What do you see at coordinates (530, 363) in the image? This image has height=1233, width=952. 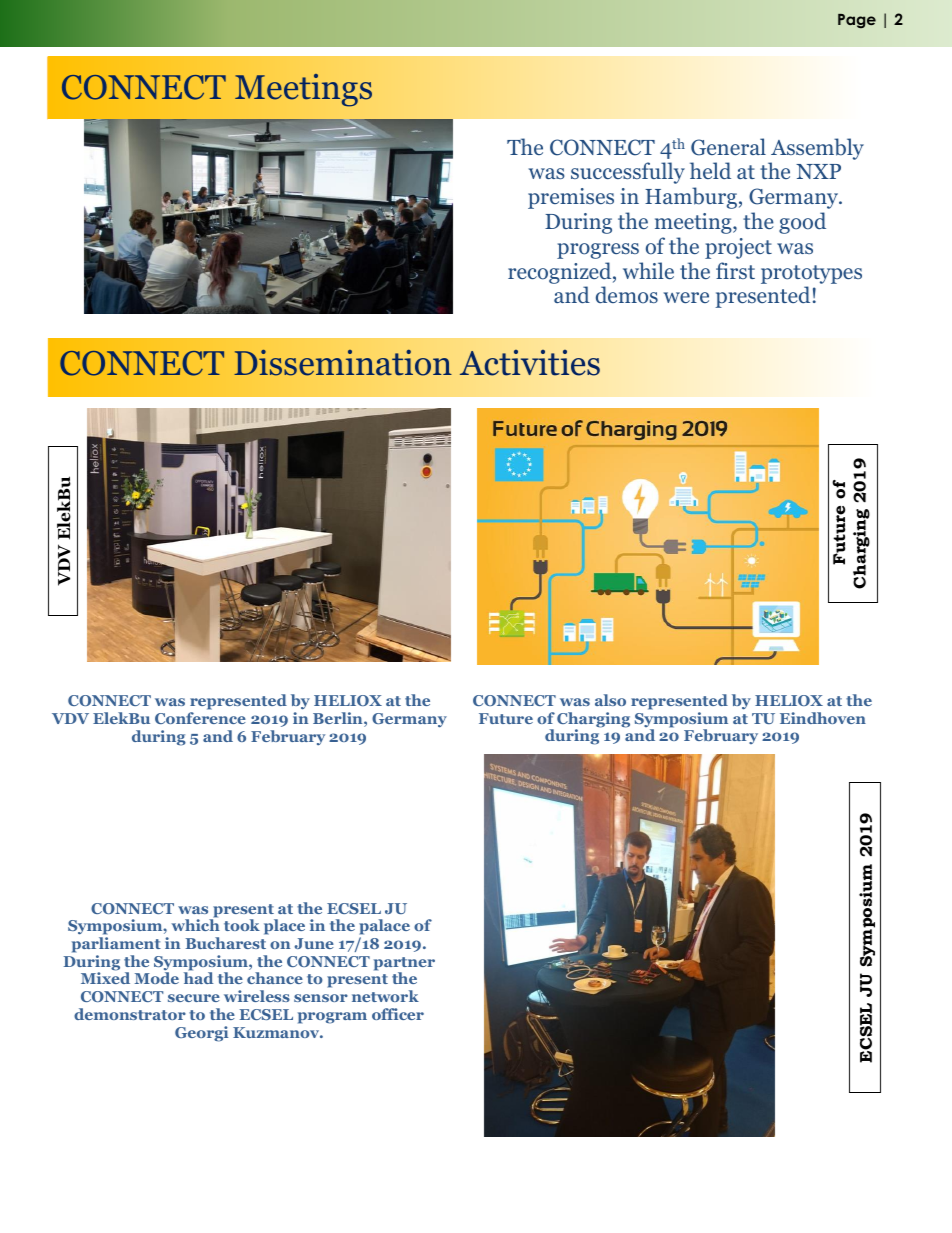 I see `Activities` at bounding box center [530, 363].
